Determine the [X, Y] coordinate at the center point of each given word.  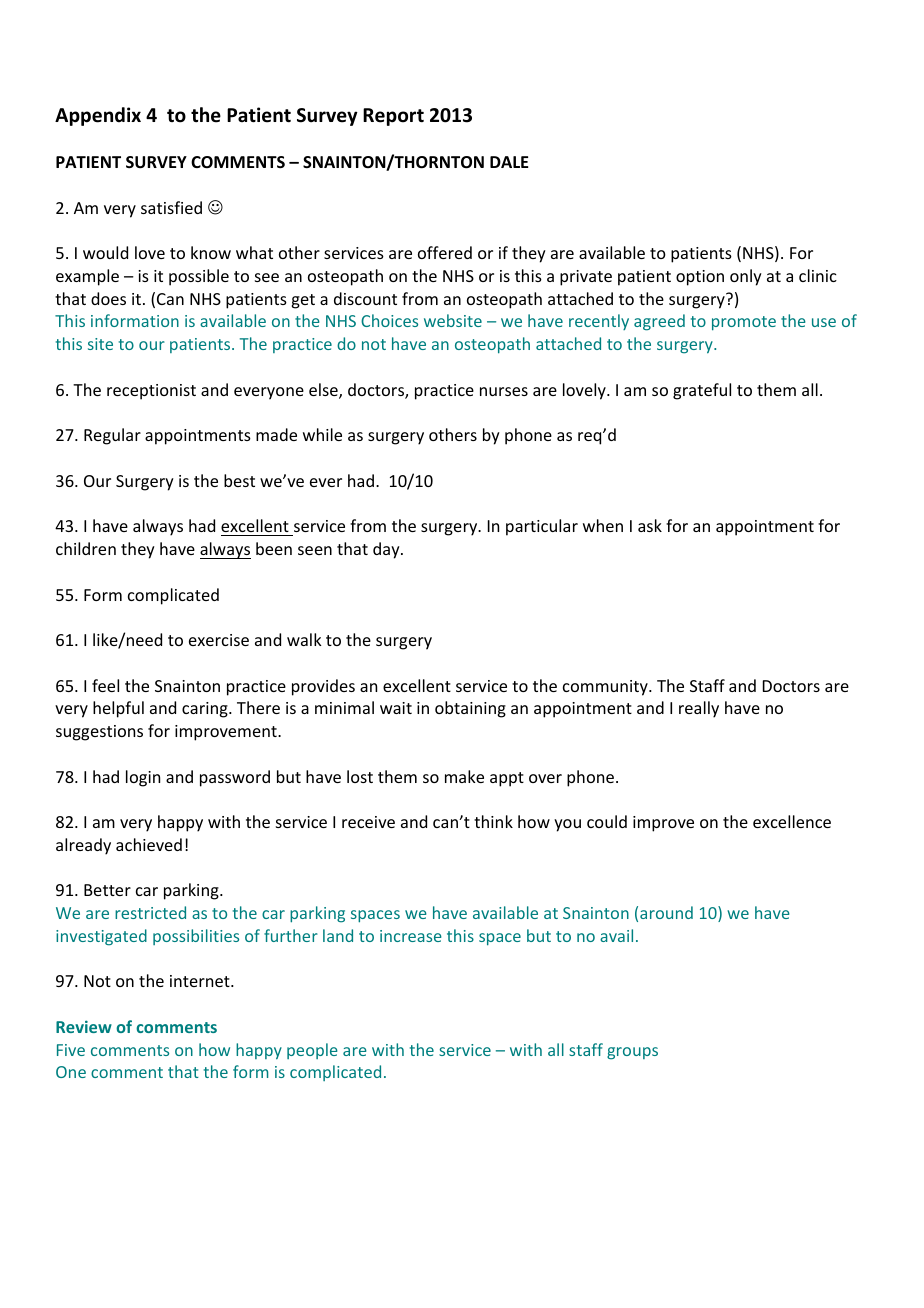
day [387, 550]
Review [84, 1026]
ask [650, 525]
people [312, 1051]
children [86, 548]
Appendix [98, 116]
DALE [509, 162]
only [746, 277]
